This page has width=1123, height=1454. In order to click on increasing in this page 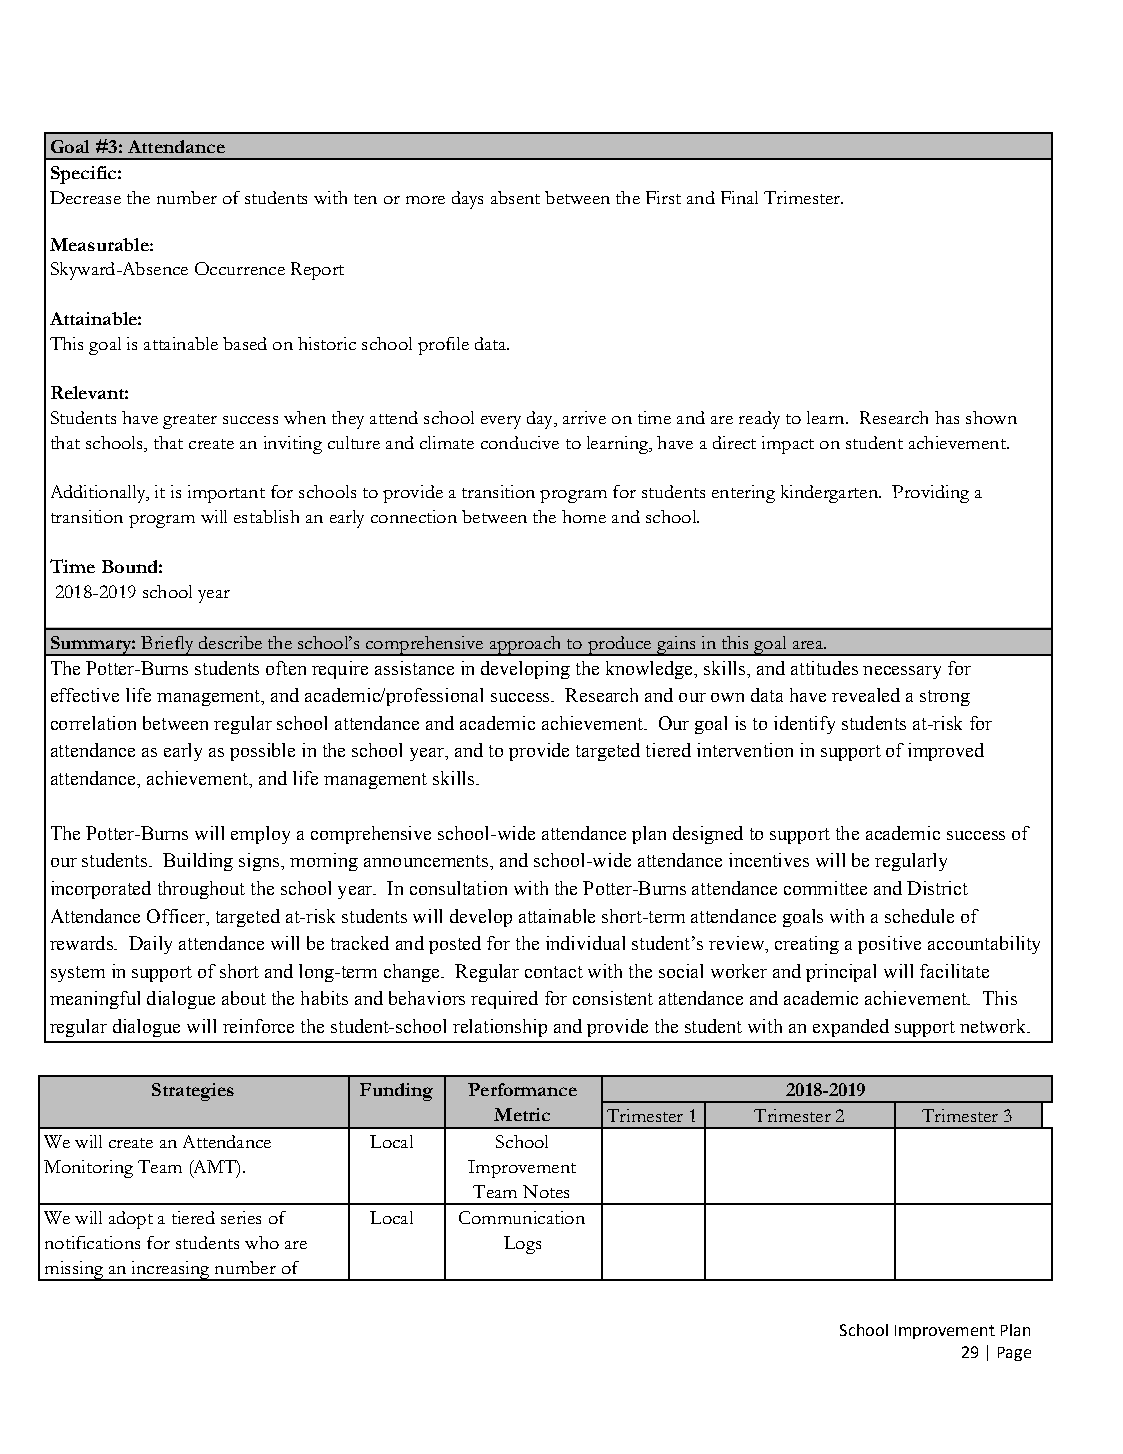, I will do `click(170, 1271)`.
